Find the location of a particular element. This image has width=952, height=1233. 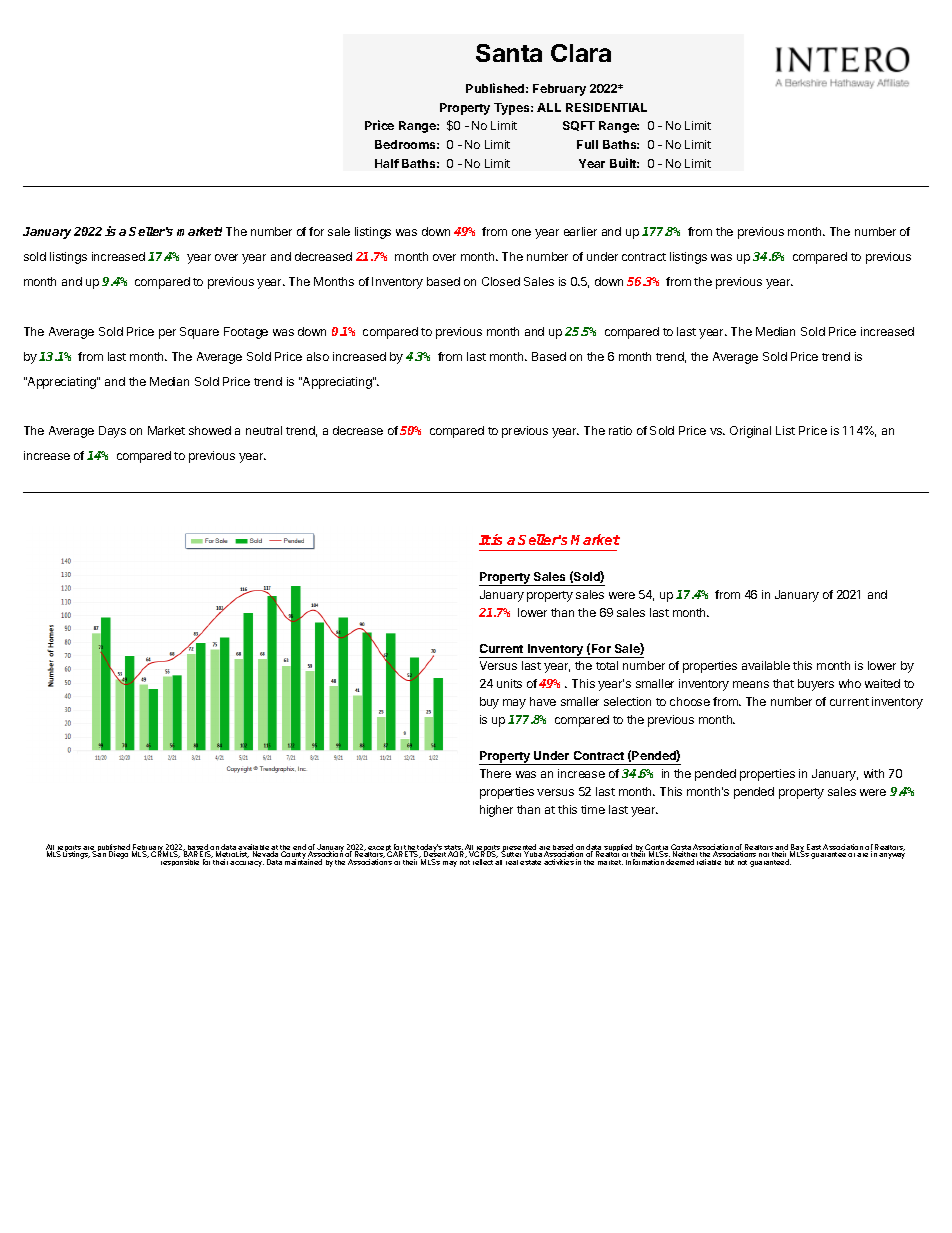

Santa is located at coordinates (509, 53).
